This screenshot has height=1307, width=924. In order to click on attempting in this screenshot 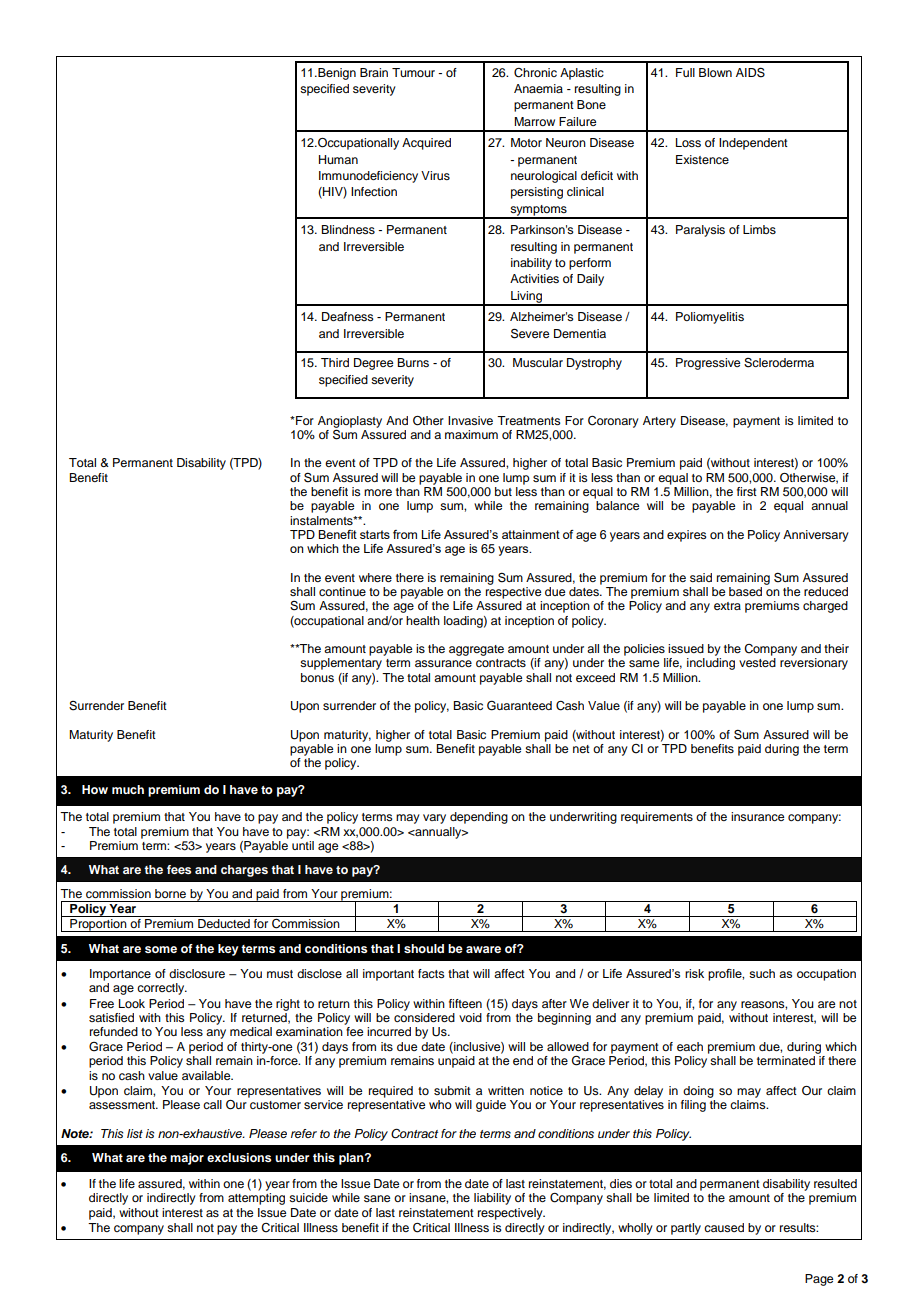, I will do `click(256, 1199)`.
